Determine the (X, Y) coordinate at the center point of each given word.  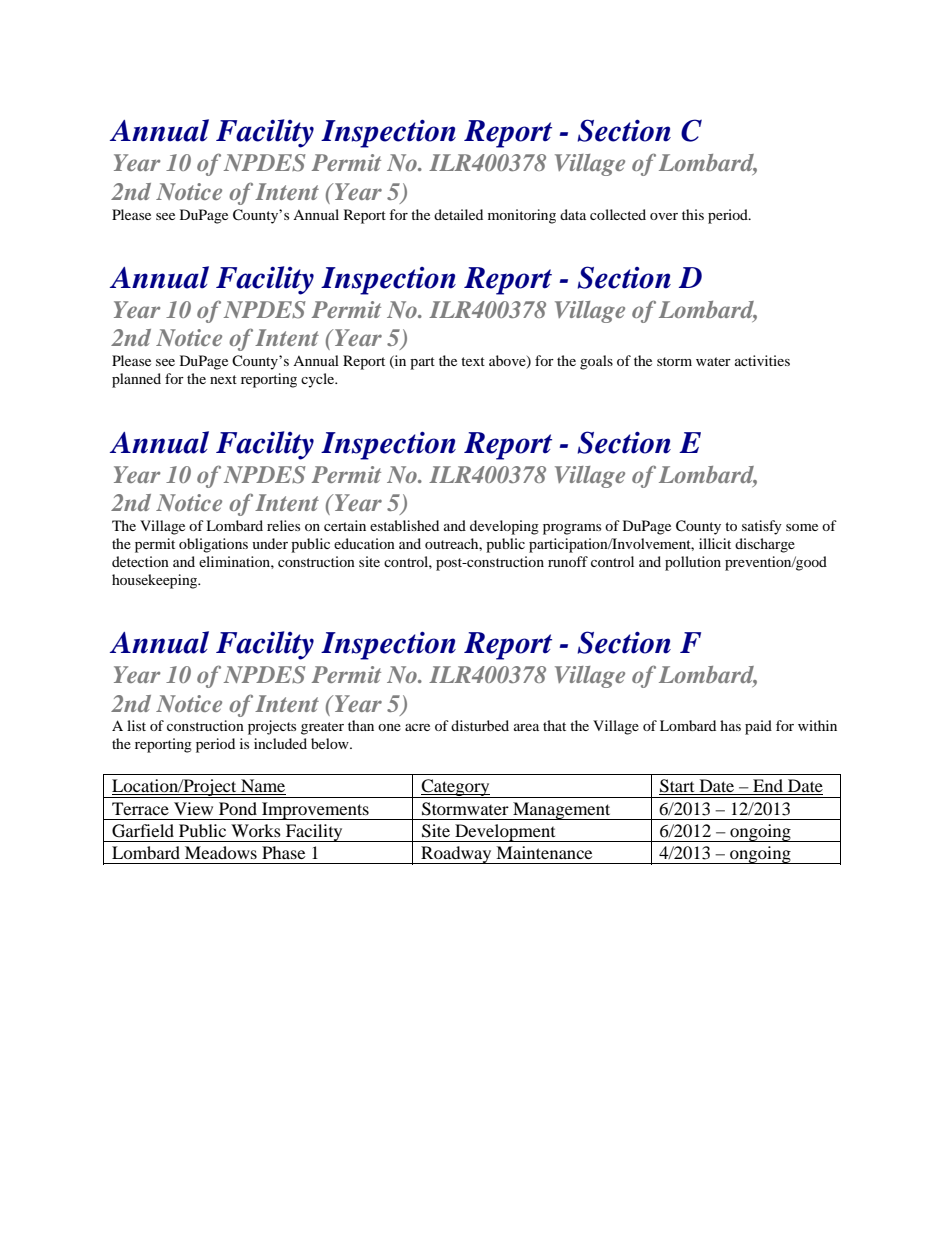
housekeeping (156, 581)
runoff (568, 561)
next (223, 379)
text (473, 361)
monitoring (522, 216)
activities (762, 360)
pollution (693, 563)
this (693, 214)
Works (256, 830)
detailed (458, 214)
